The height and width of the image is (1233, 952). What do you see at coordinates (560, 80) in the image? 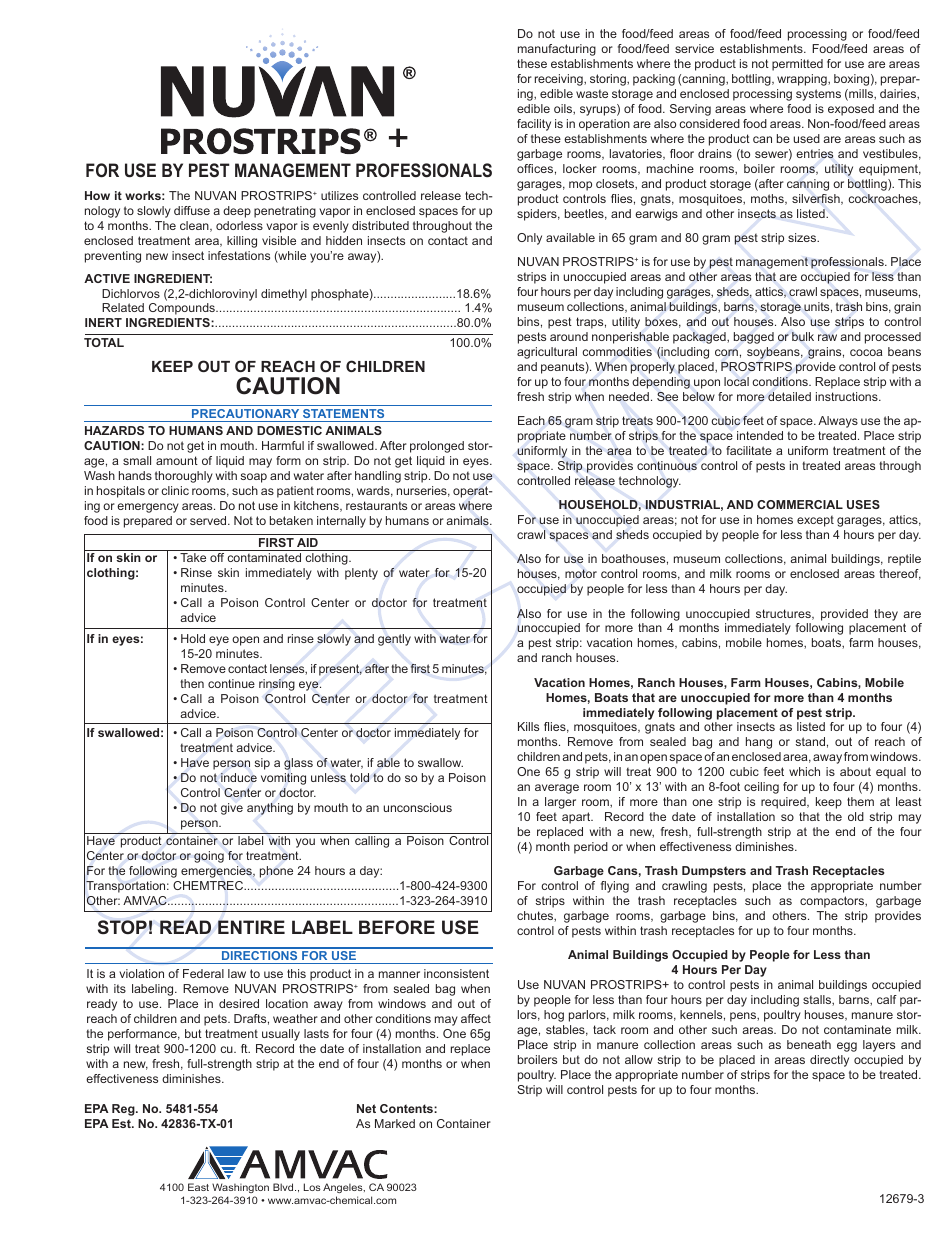
I see `receiving` at bounding box center [560, 80].
